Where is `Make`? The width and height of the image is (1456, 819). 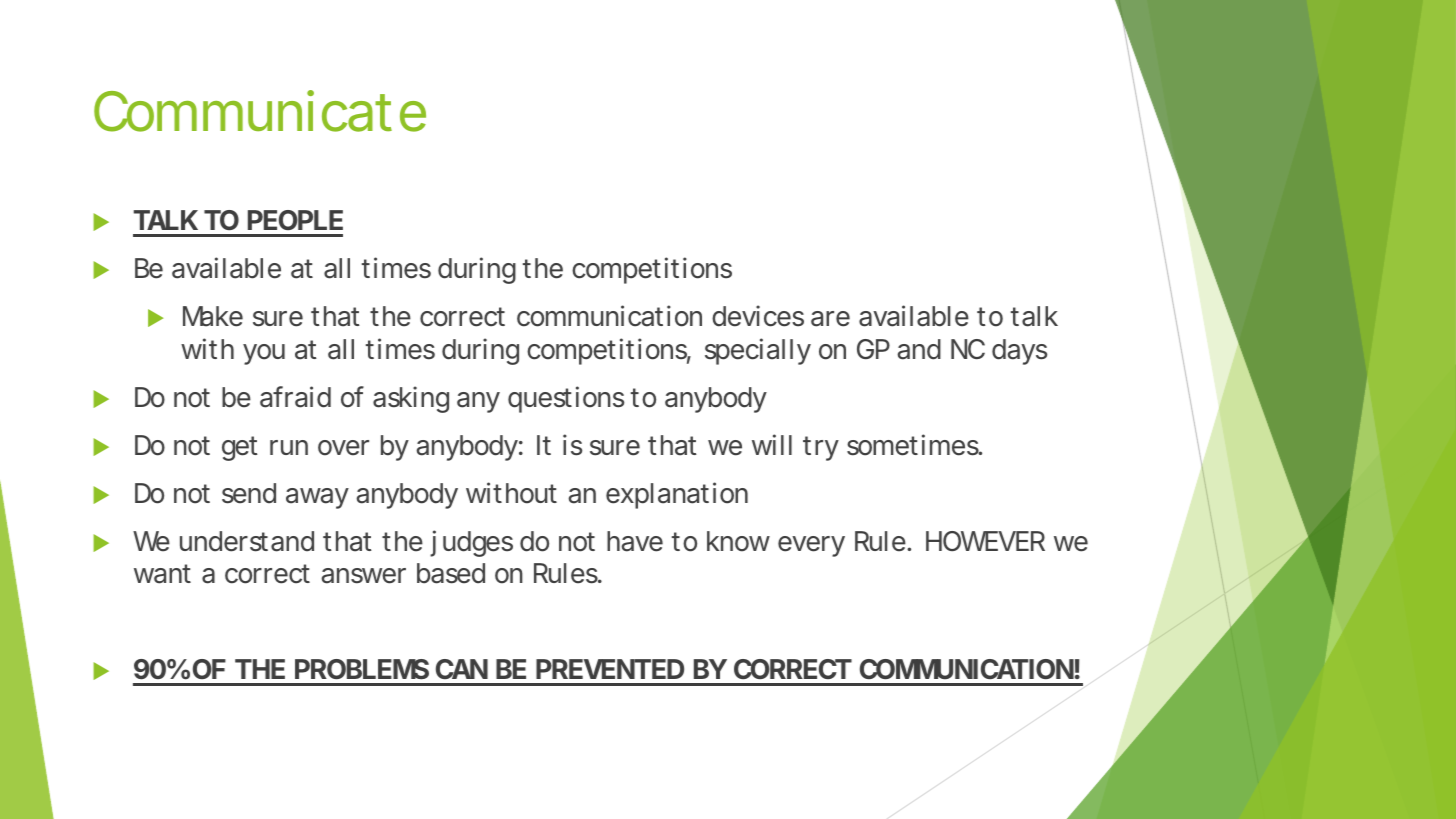
Make is located at coordinates (213, 316).
